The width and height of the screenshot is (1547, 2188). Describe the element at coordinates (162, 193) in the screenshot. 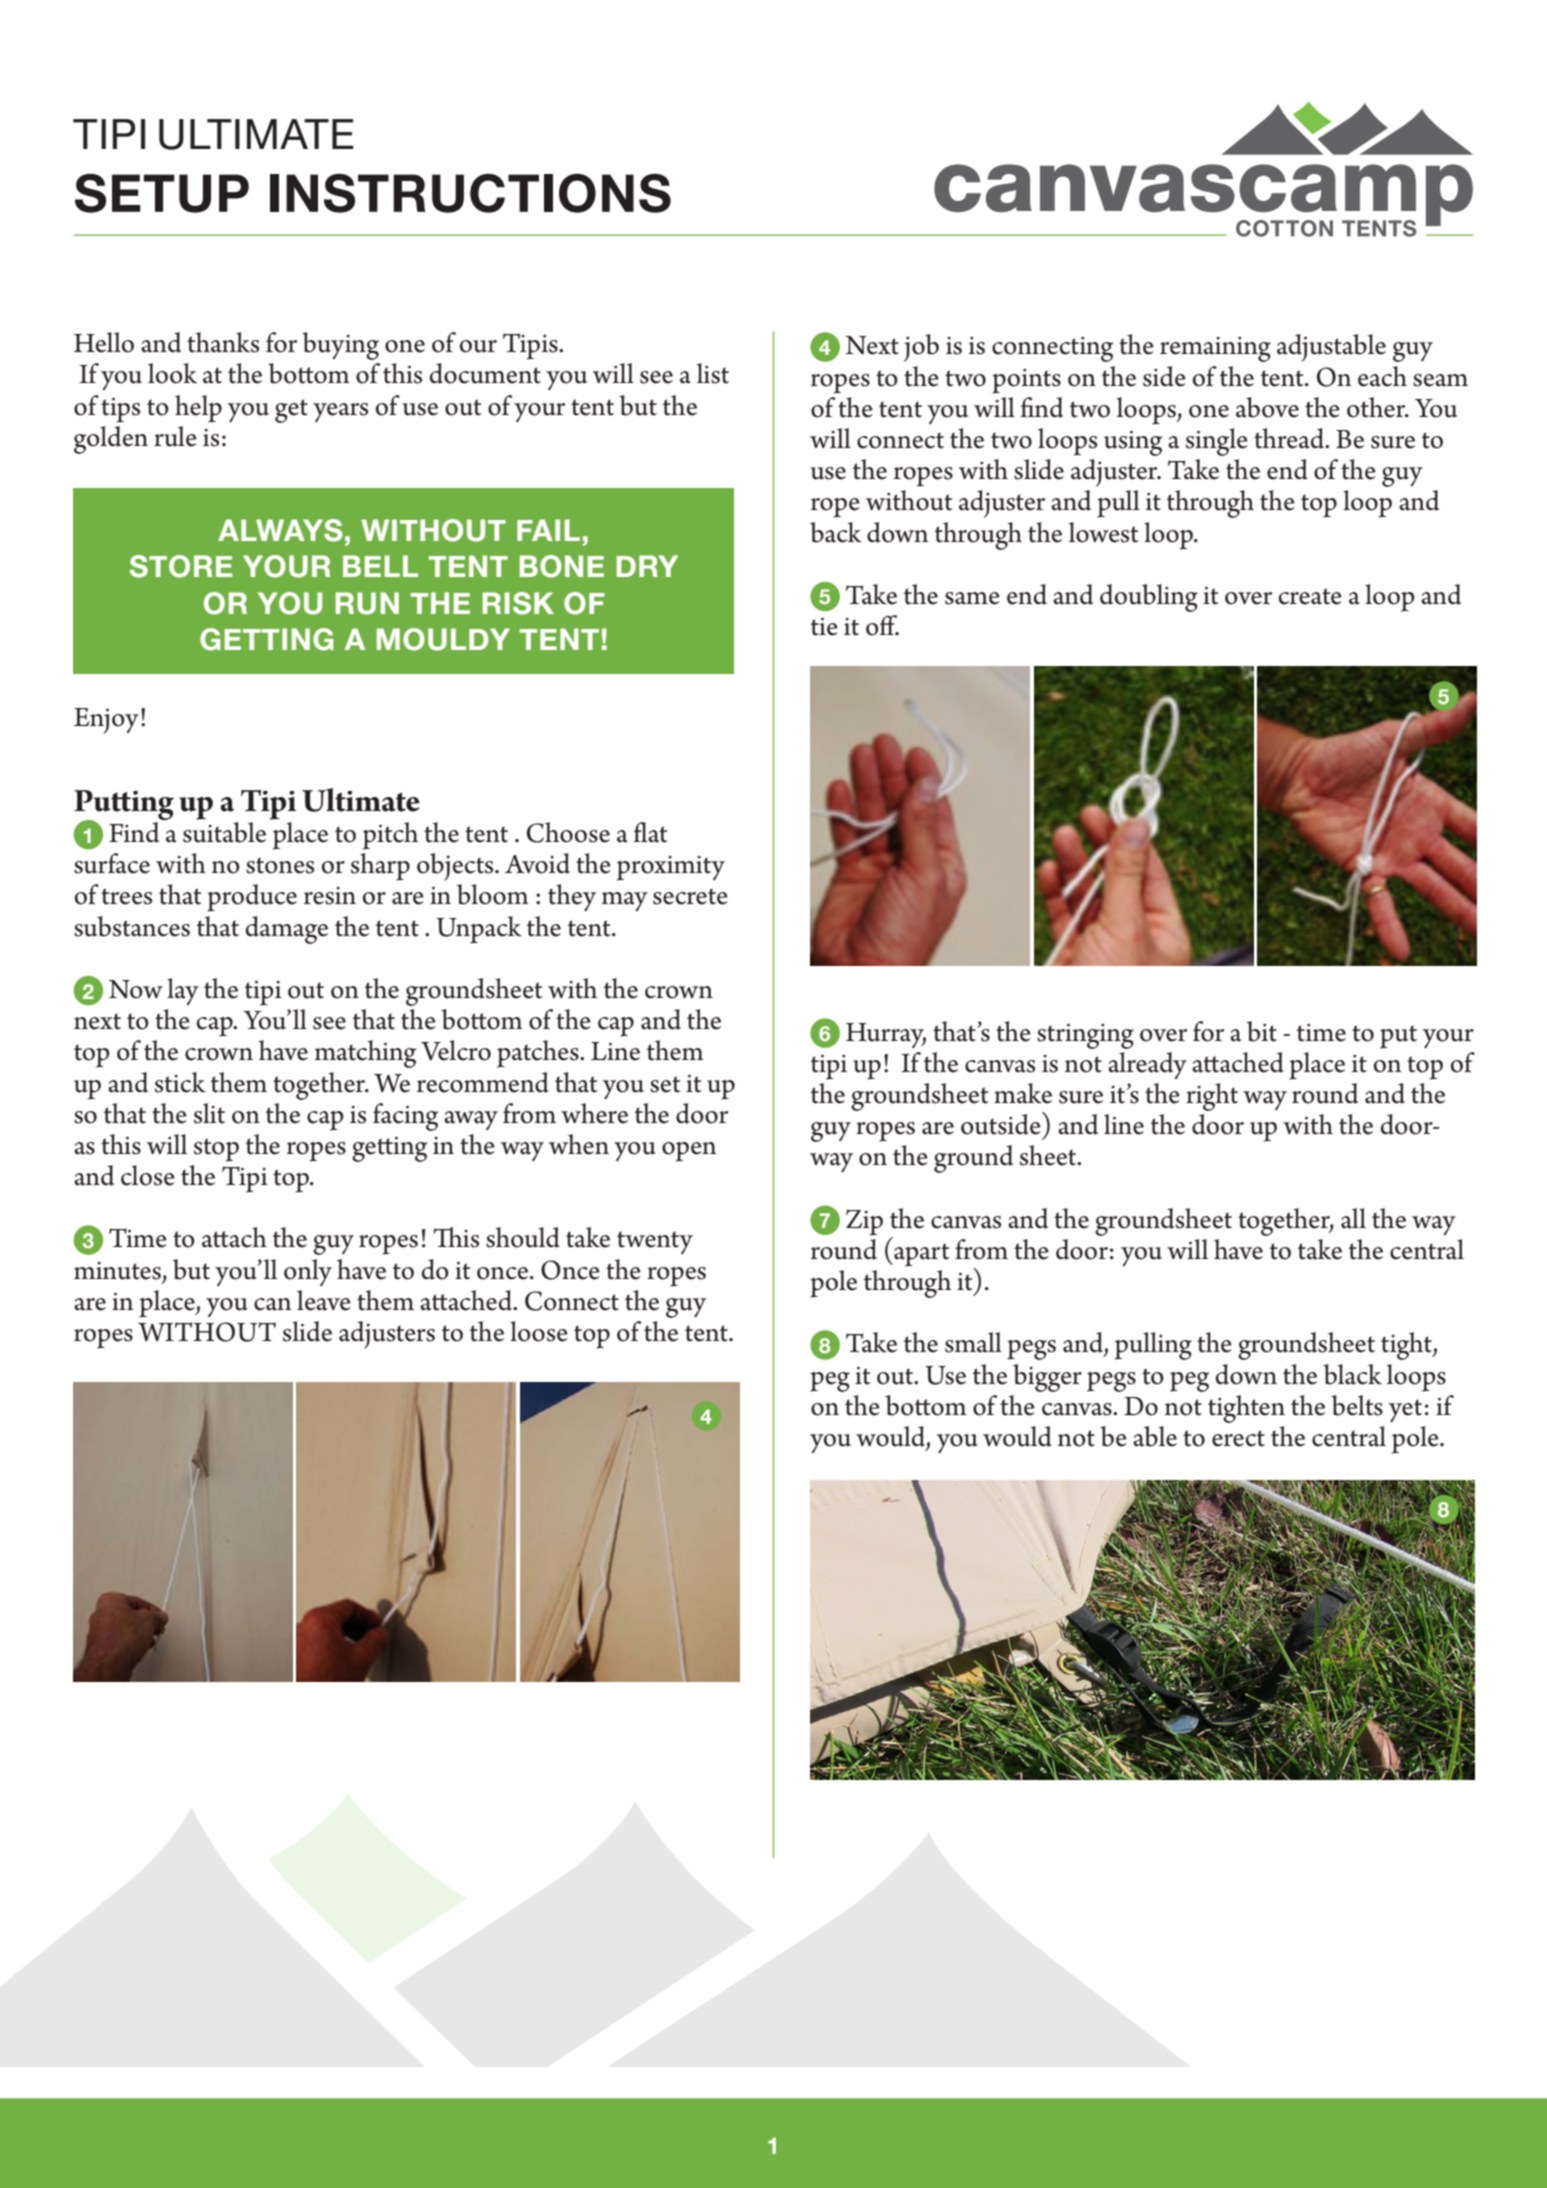

I see `SETUP` at that location.
